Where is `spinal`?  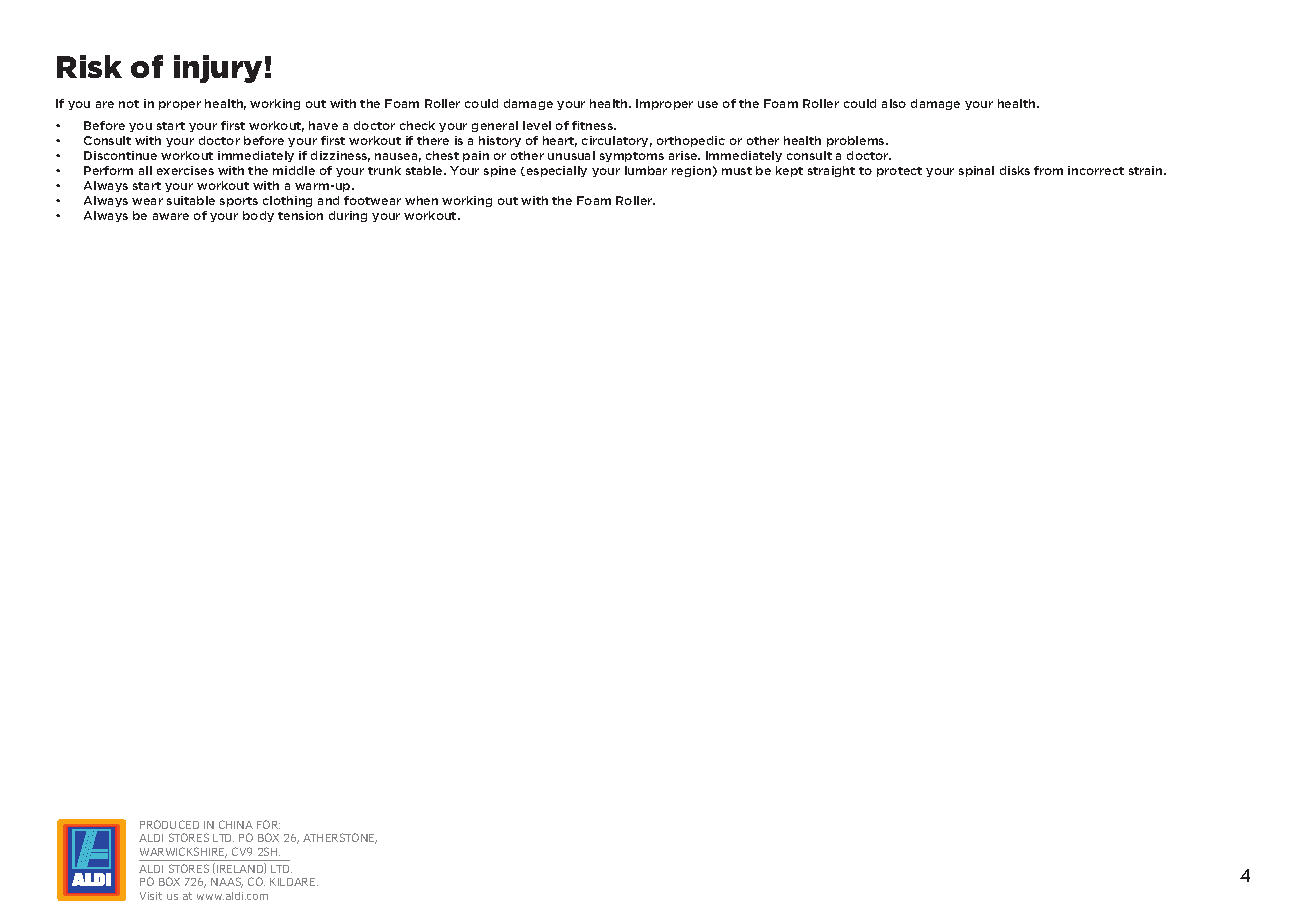 spinal is located at coordinates (976, 171).
